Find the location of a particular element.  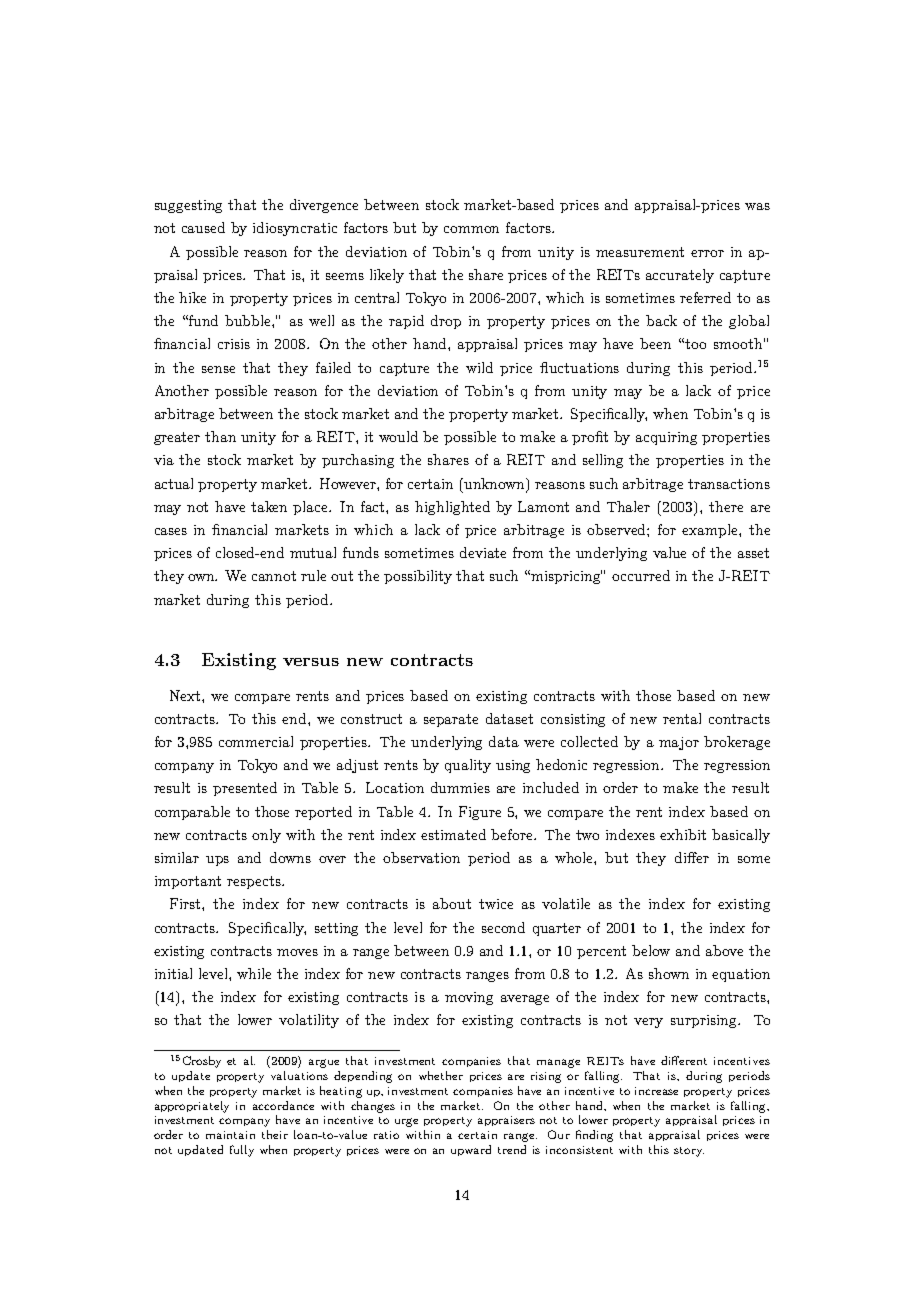

major is located at coordinates (679, 743).
